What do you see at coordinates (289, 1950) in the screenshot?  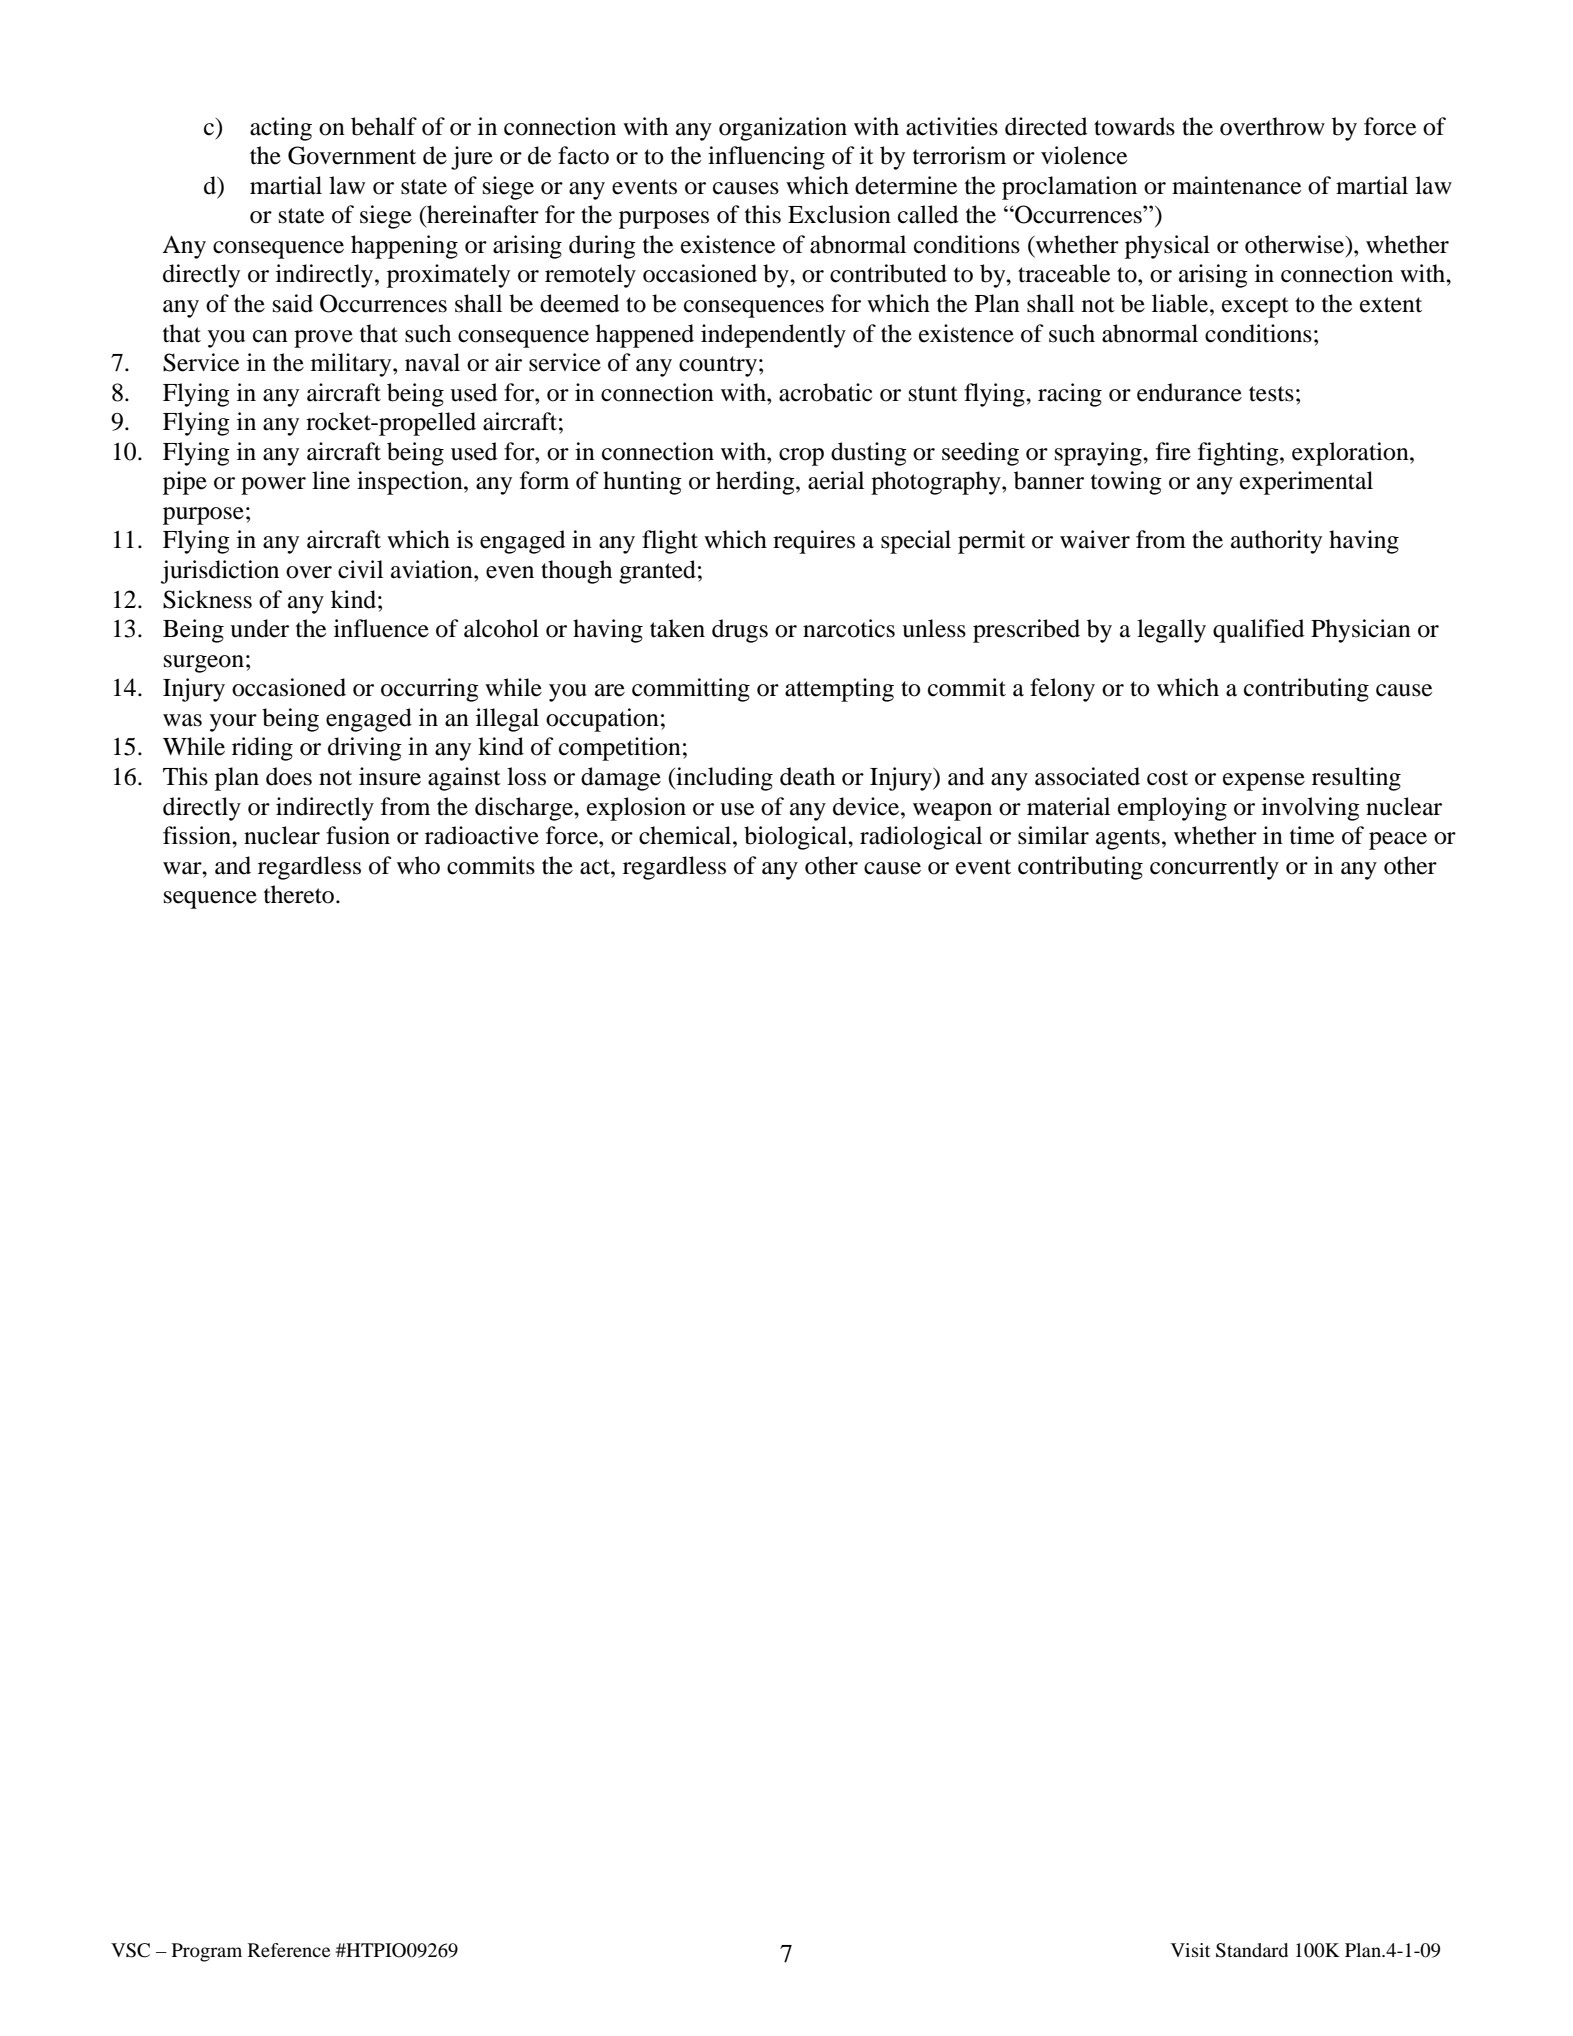 I see `Reference` at bounding box center [289, 1950].
